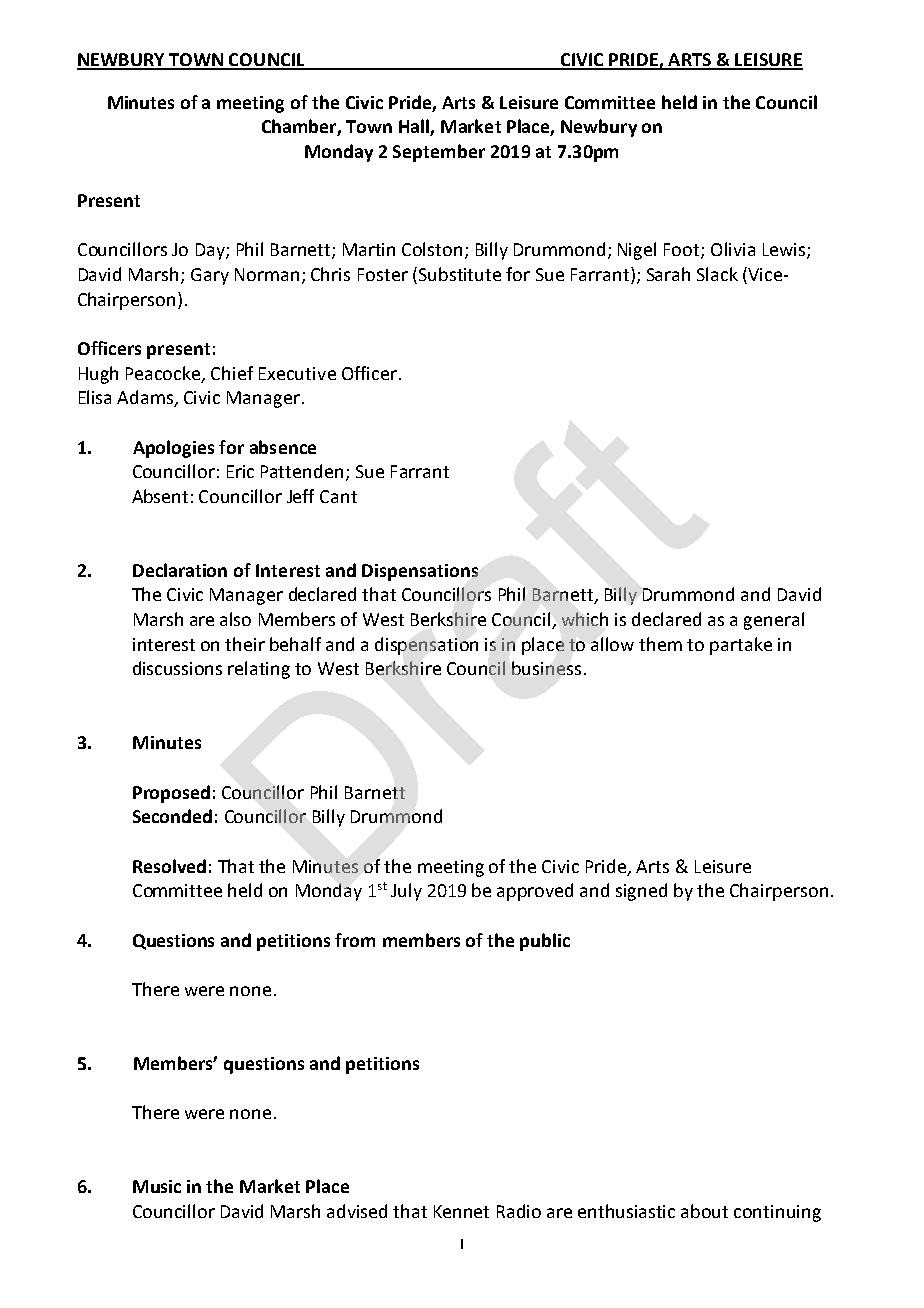 The image size is (924, 1308). Describe the element at coordinates (210, 276) in the document. I see `Gary` at that location.
